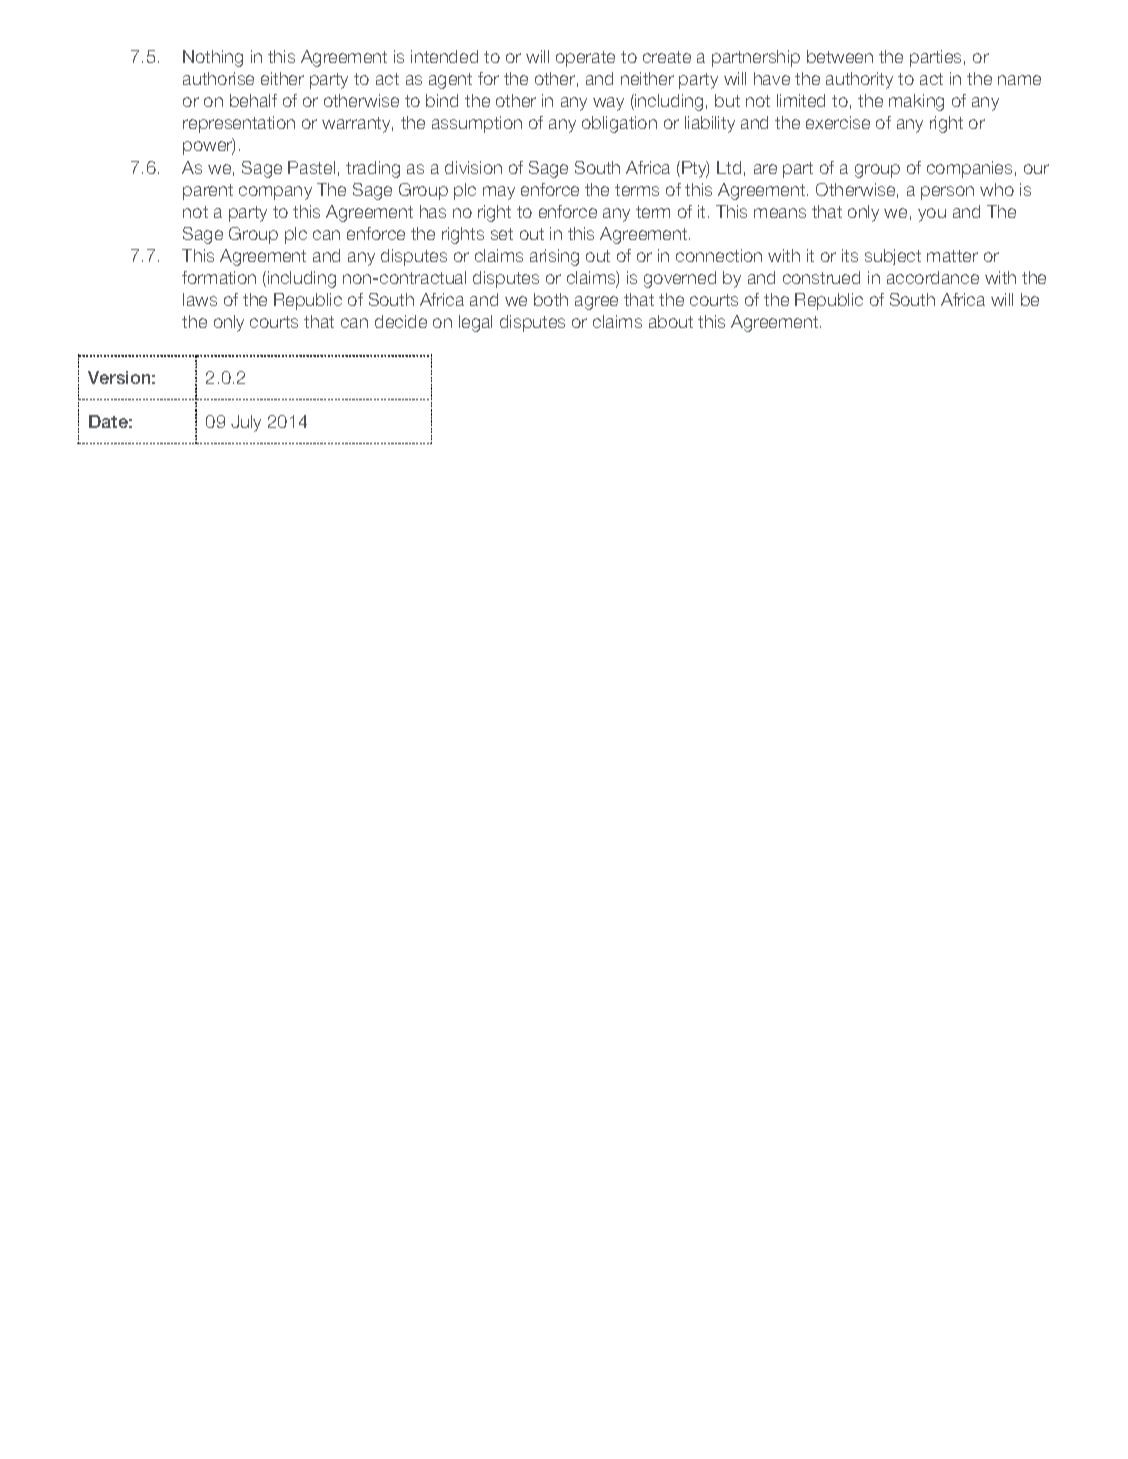 The image size is (1128, 1459). Describe the element at coordinates (218, 78) in the screenshot. I see `authorise` at that location.
